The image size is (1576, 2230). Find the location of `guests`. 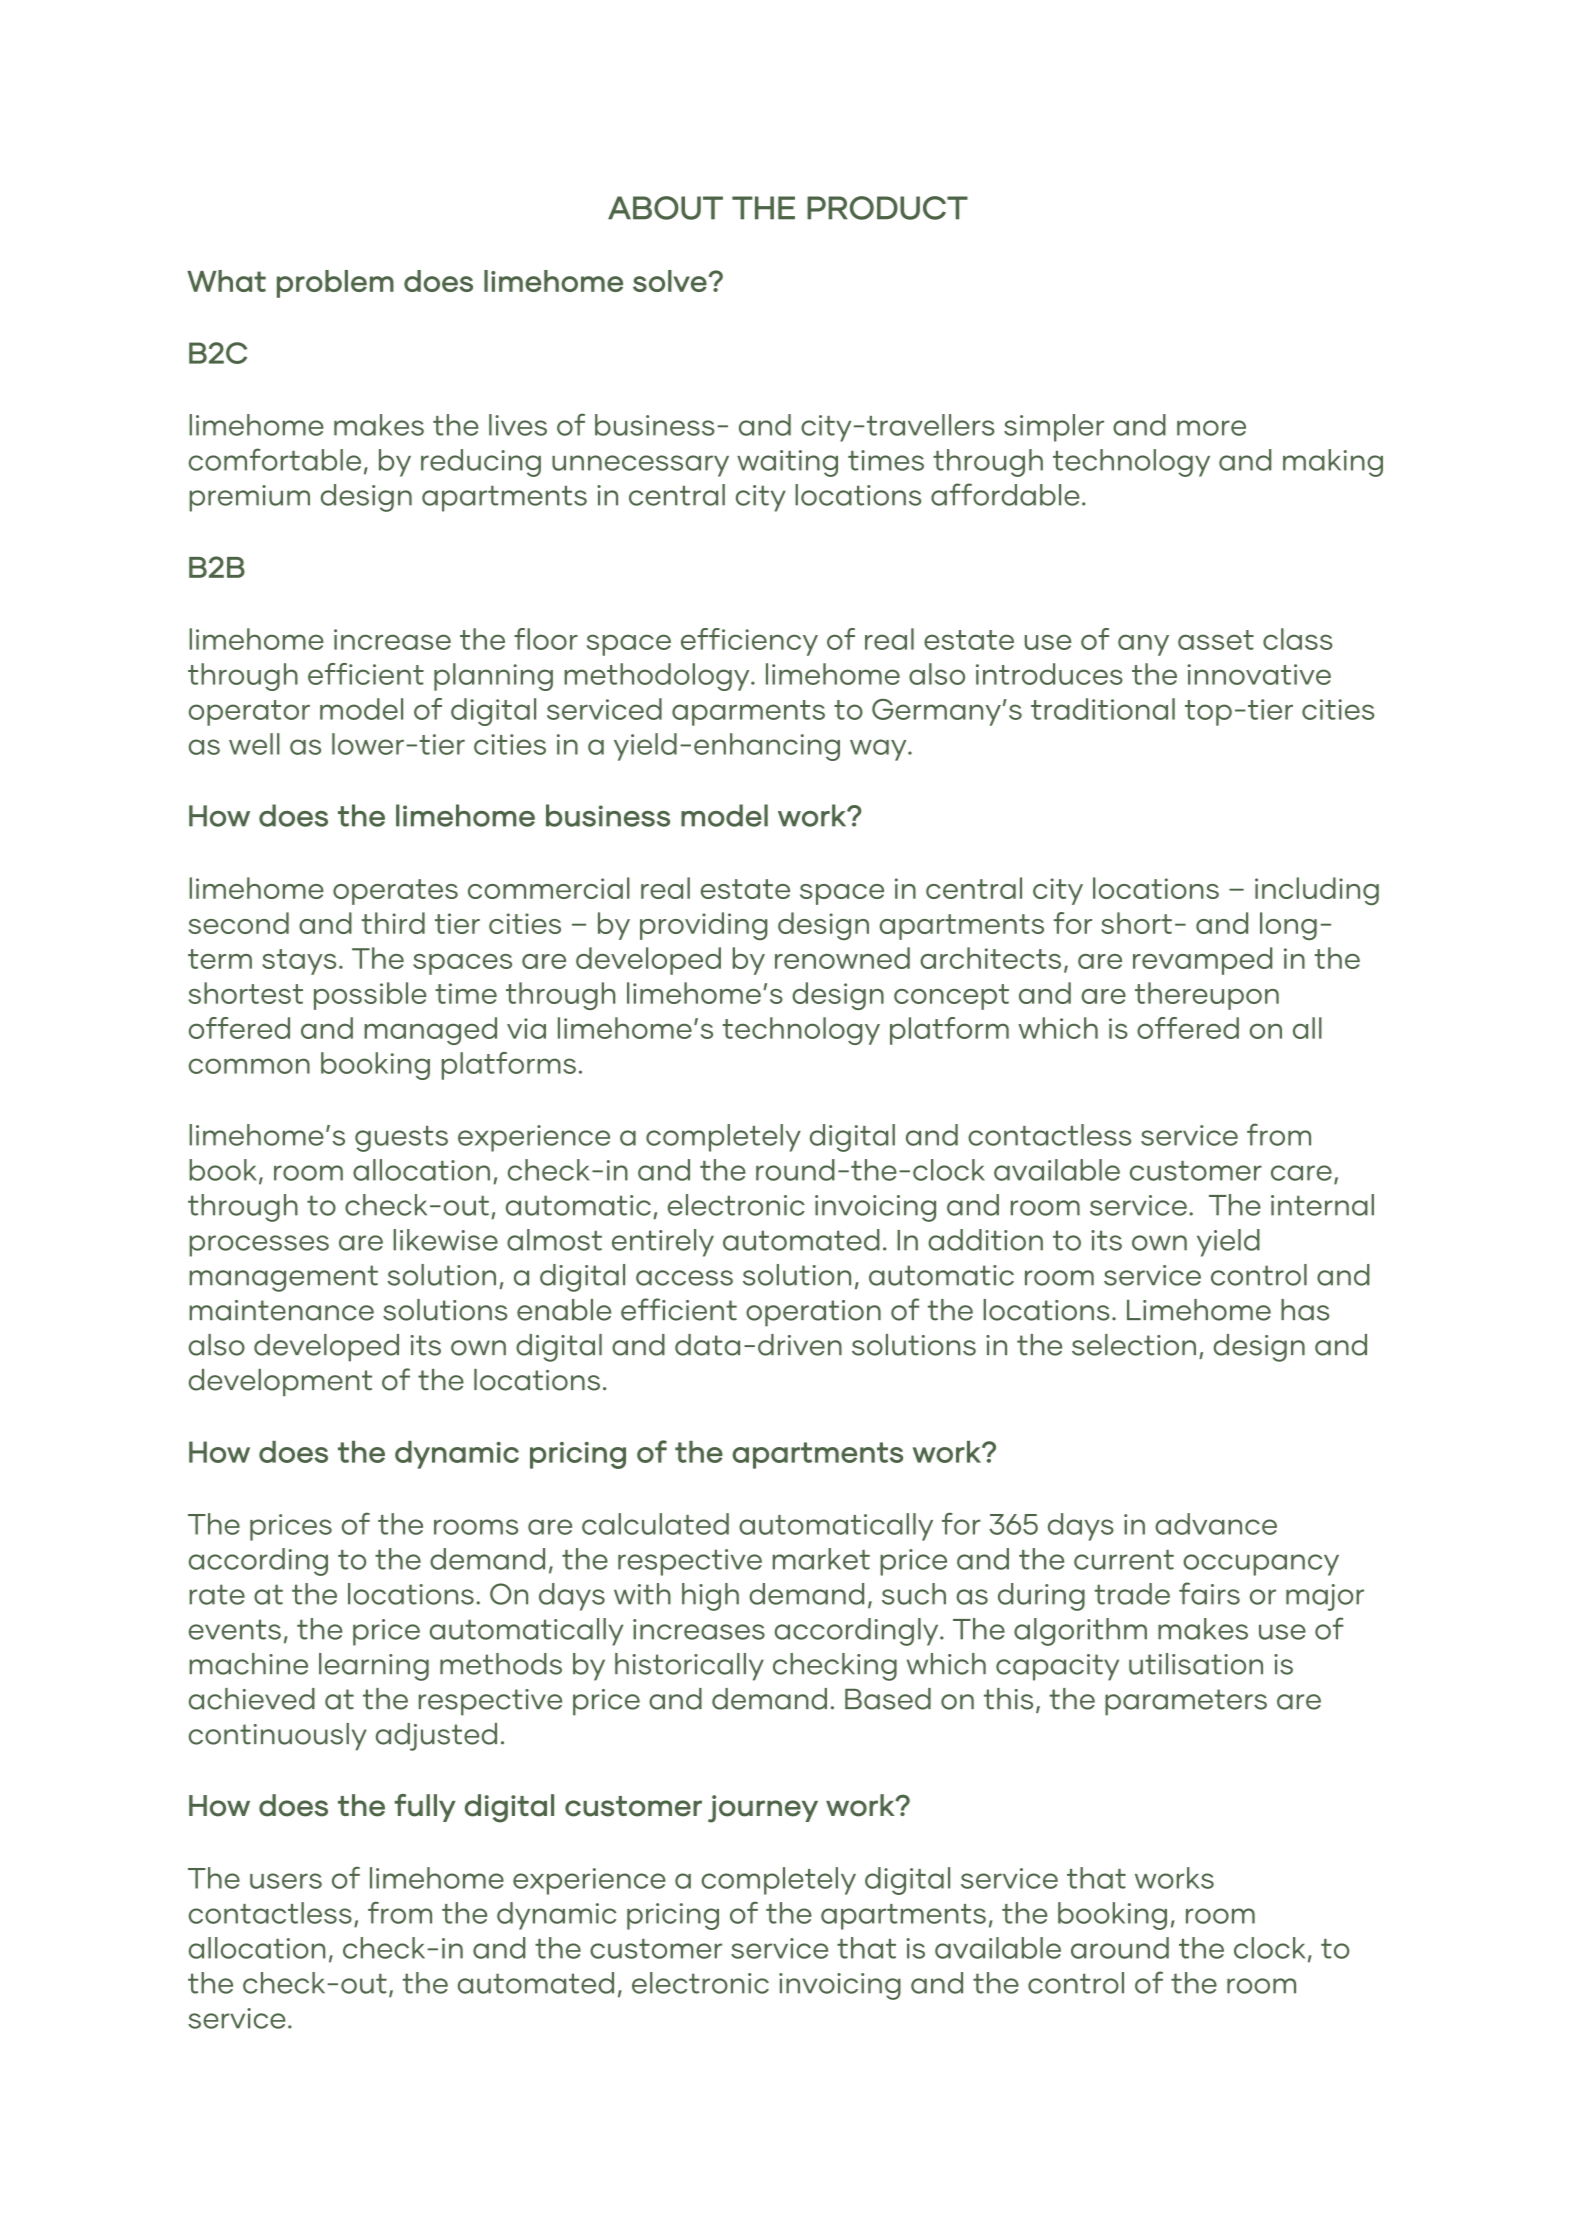

guests is located at coordinates (401, 1139).
